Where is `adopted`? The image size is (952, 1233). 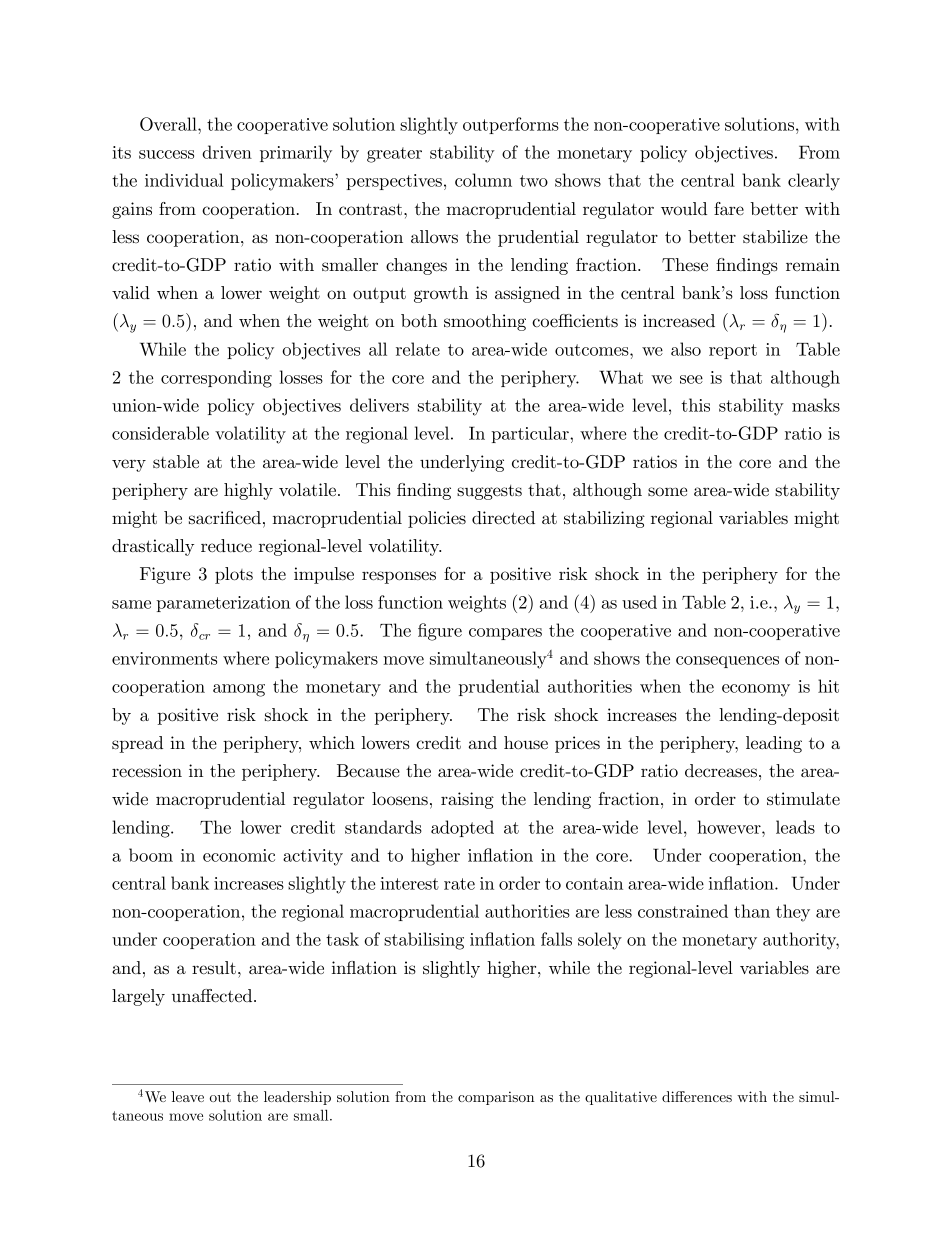 adopted is located at coordinates (462, 828).
